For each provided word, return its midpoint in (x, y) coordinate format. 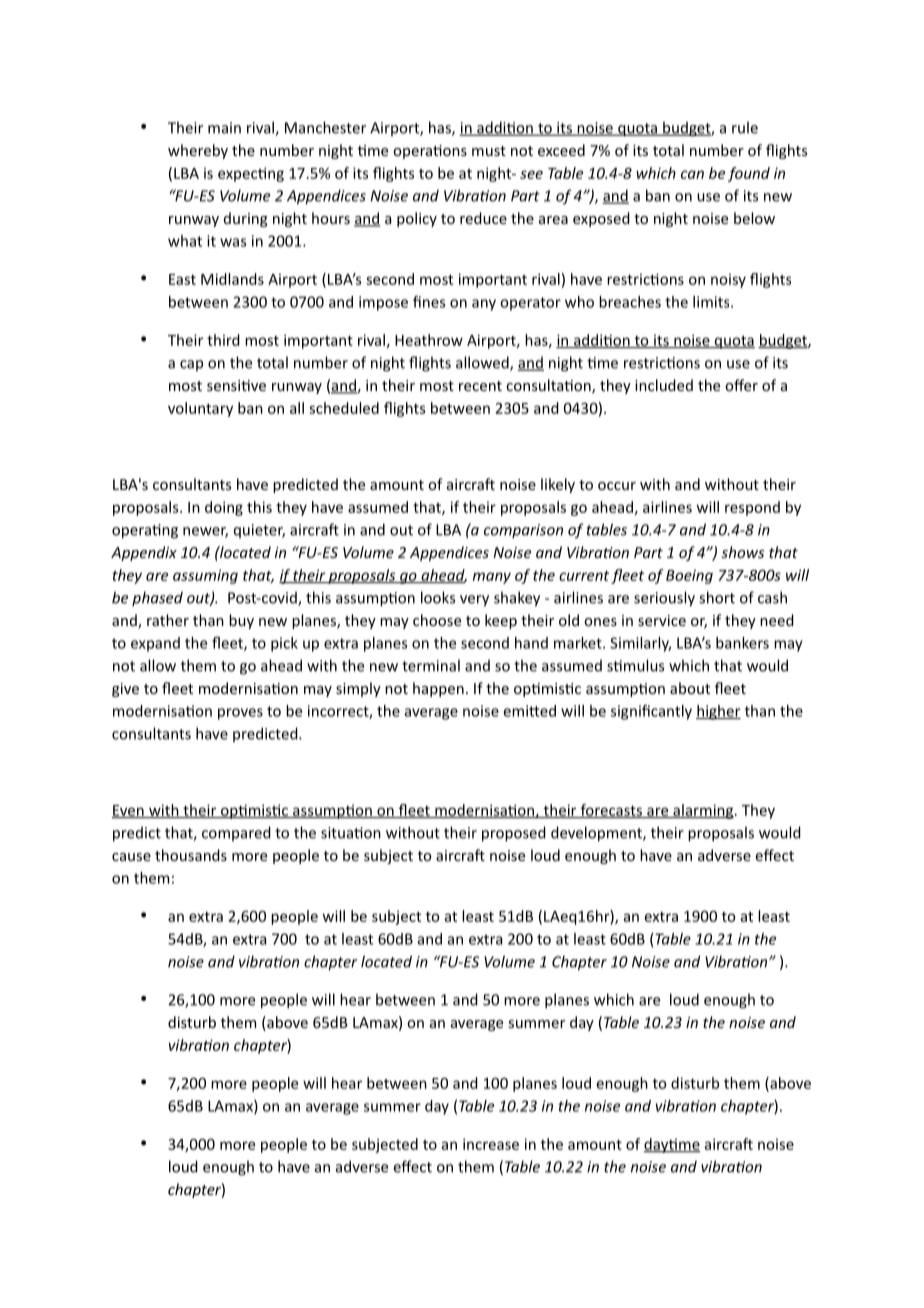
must (489, 151)
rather (168, 620)
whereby (198, 151)
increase (491, 1144)
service (662, 620)
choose (437, 620)
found (749, 174)
